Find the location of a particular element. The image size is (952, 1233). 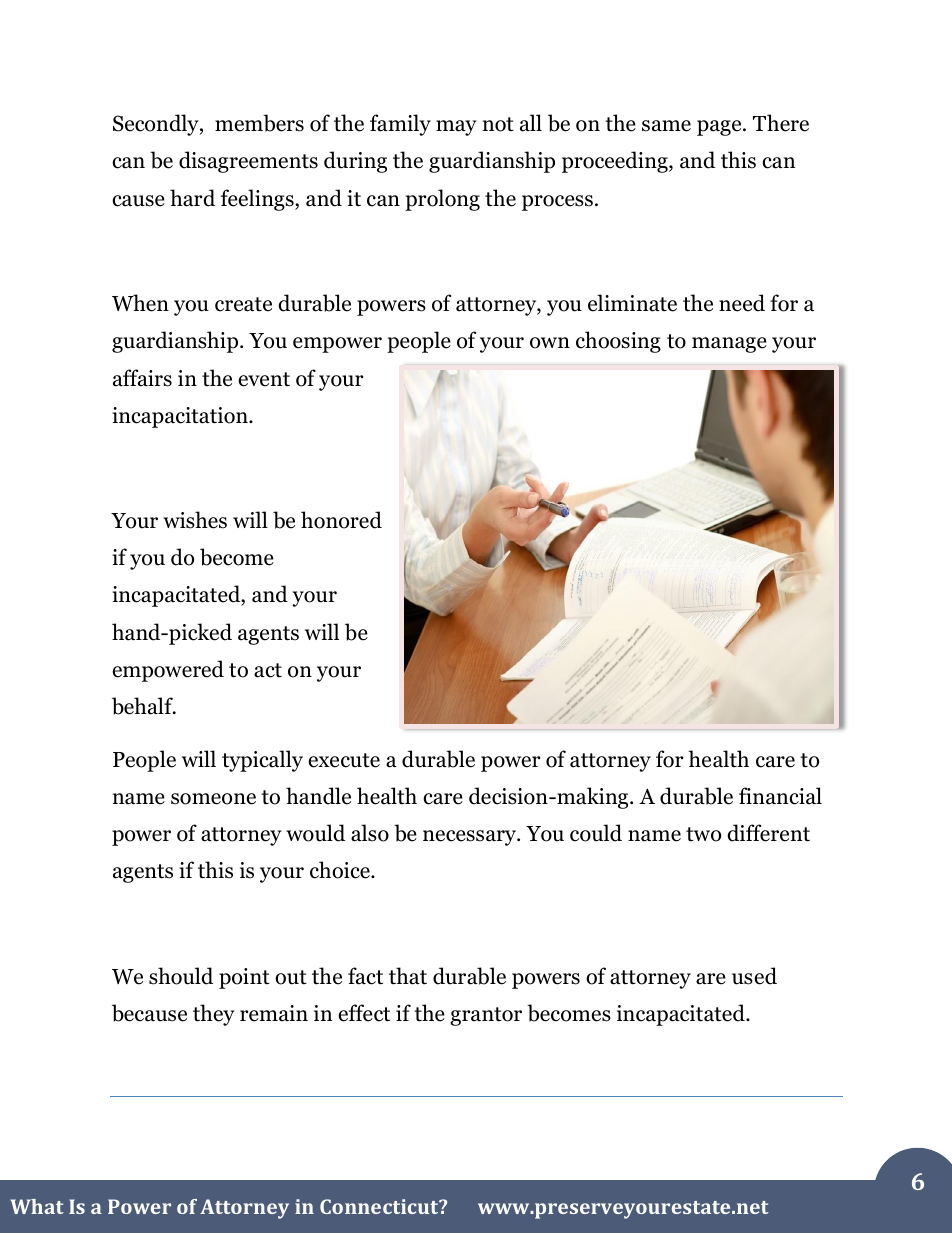

family is located at coordinates (400, 125).
